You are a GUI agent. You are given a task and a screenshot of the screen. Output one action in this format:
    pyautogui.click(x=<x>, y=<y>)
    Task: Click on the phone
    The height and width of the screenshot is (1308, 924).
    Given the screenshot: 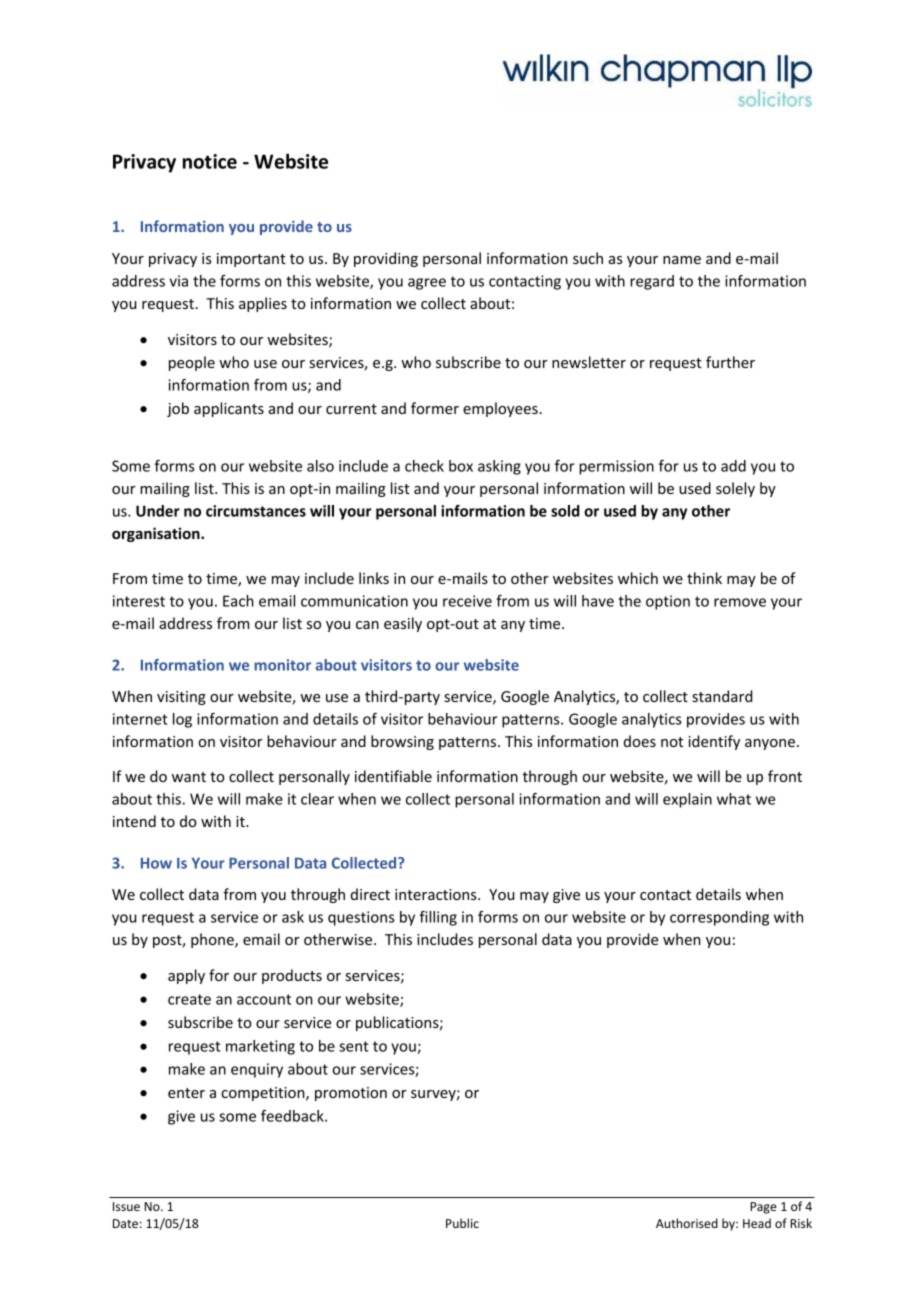 What is the action you would take?
    pyautogui.click(x=213, y=940)
